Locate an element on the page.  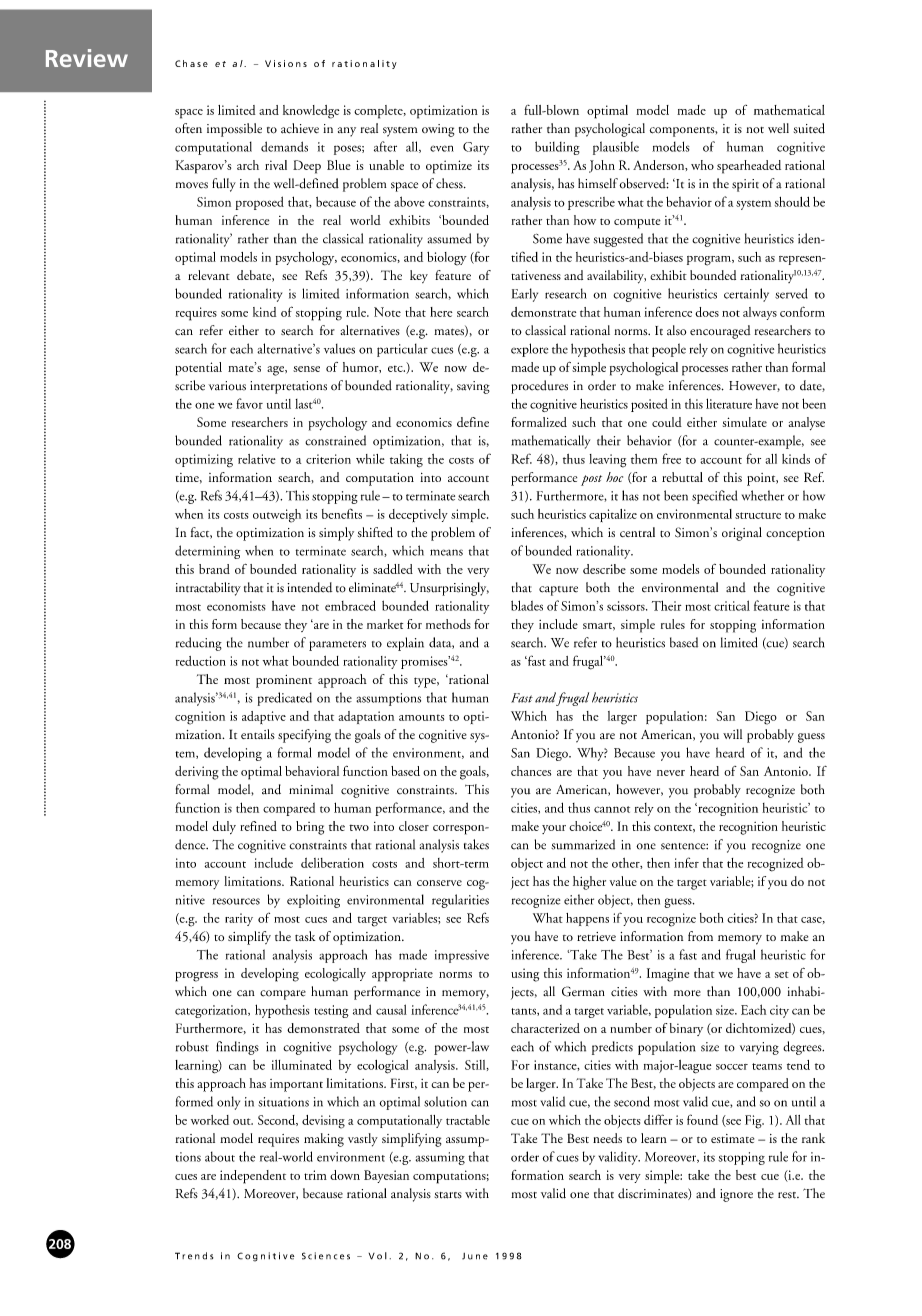
worked is located at coordinates (210, 1120).
